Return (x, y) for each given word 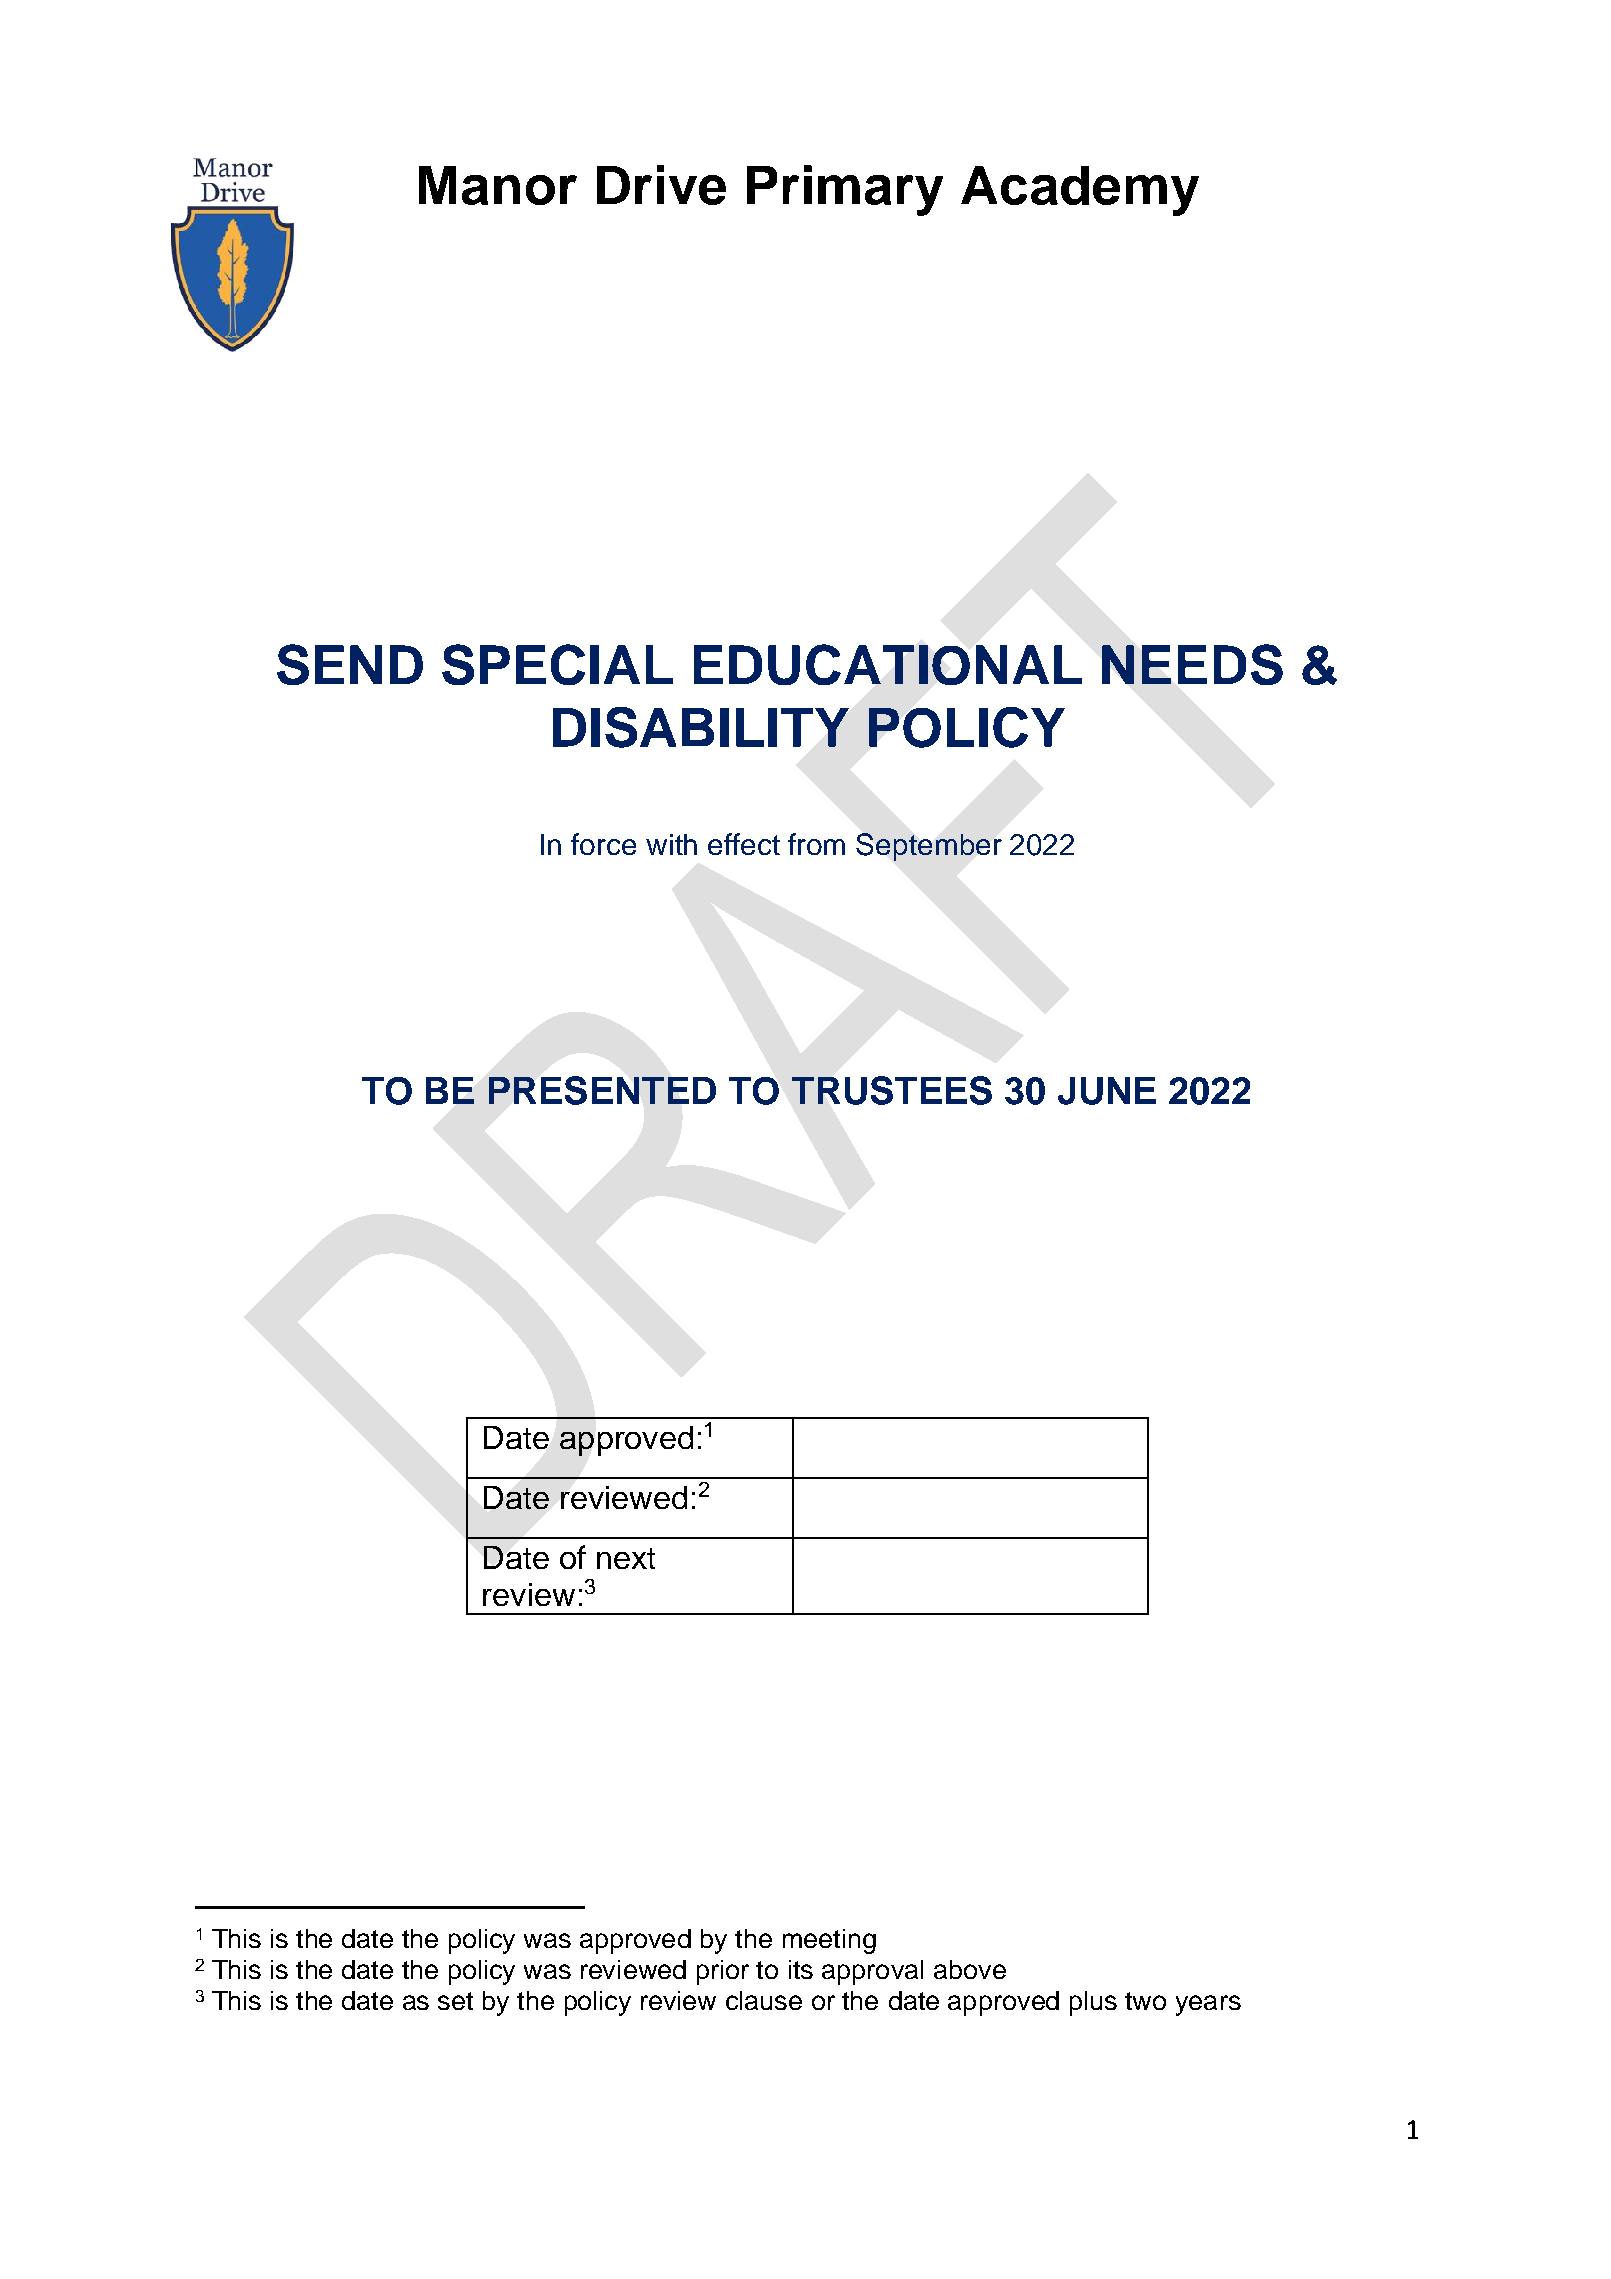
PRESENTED (602, 1090)
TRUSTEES (892, 1090)
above (970, 1969)
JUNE (1107, 1091)
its (801, 1969)
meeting (829, 1941)
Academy (1080, 191)
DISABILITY (701, 727)
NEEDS (1192, 664)
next (626, 1558)
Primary (845, 190)
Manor (498, 185)
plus (1093, 2003)
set (455, 2001)
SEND (350, 664)
